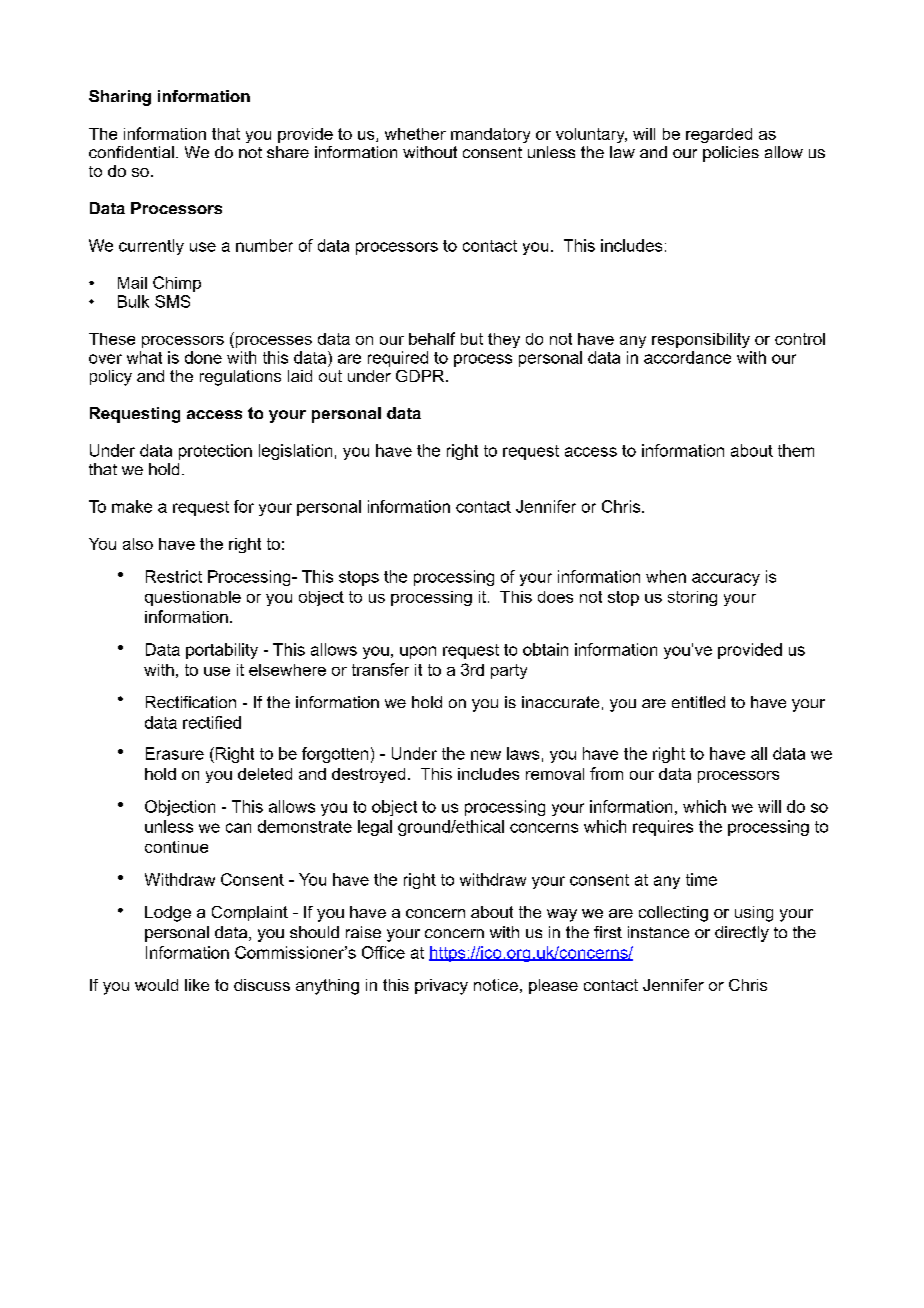 The height and width of the image is (1308, 924). I want to click on like, so click(197, 985).
